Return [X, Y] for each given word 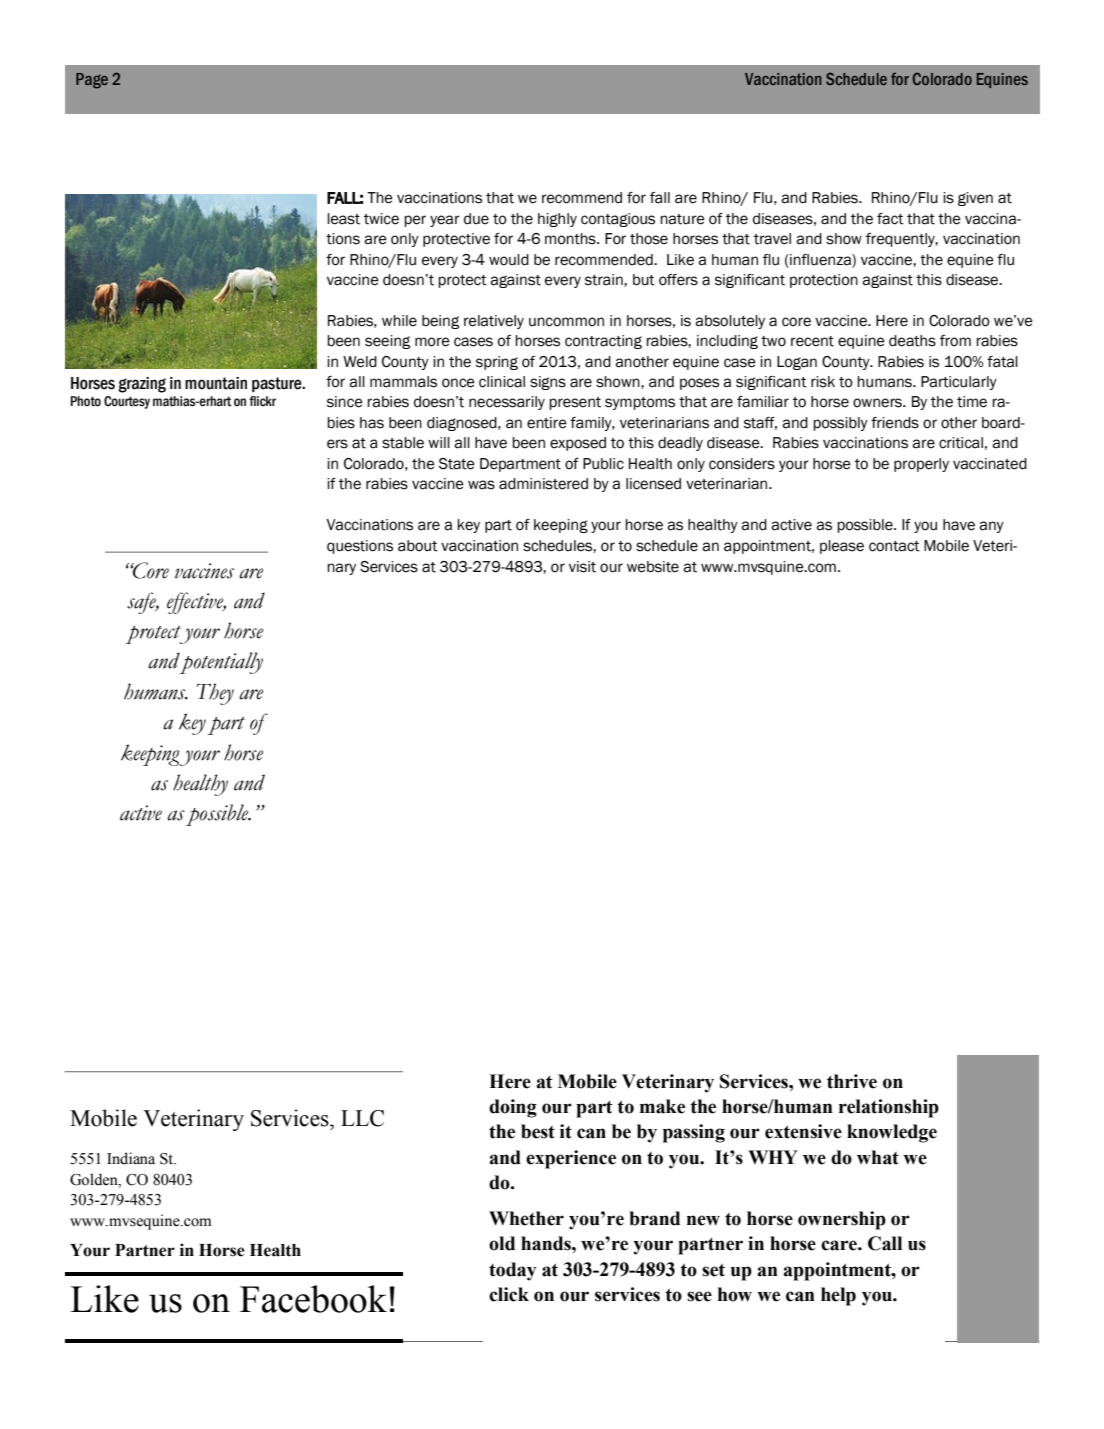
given [975, 199]
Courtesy [127, 402]
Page [92, 81]
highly [557, 220]
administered [543, 484]
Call [885, 1243]
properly [921, 465]
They [215, 694]
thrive [852, 1081]
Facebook [313, 1299]
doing [513, 1108]
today [513, 1271]
